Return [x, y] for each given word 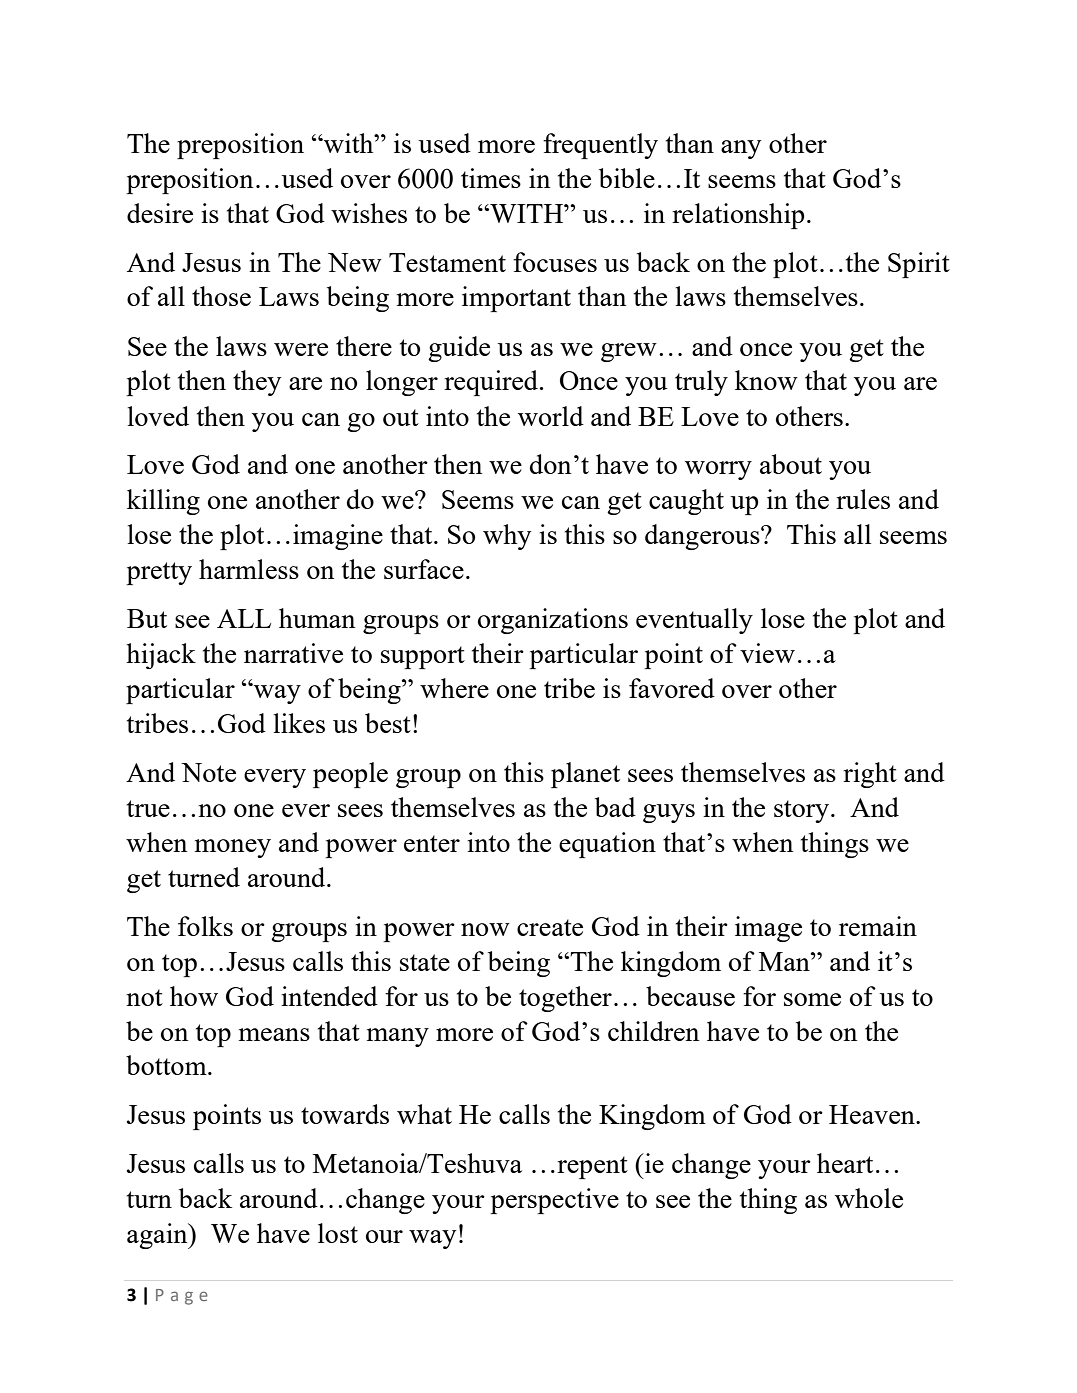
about [791, 464]
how [194, 996]
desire [160, 213]
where [454, 688]
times [491, 178]
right [870, 775]
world [551, 416]
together [565, 999]
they [257, 383]
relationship [738, 216]
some [812, 999]
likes [299, 723]
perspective [554, 1201]
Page [182, 1297]
